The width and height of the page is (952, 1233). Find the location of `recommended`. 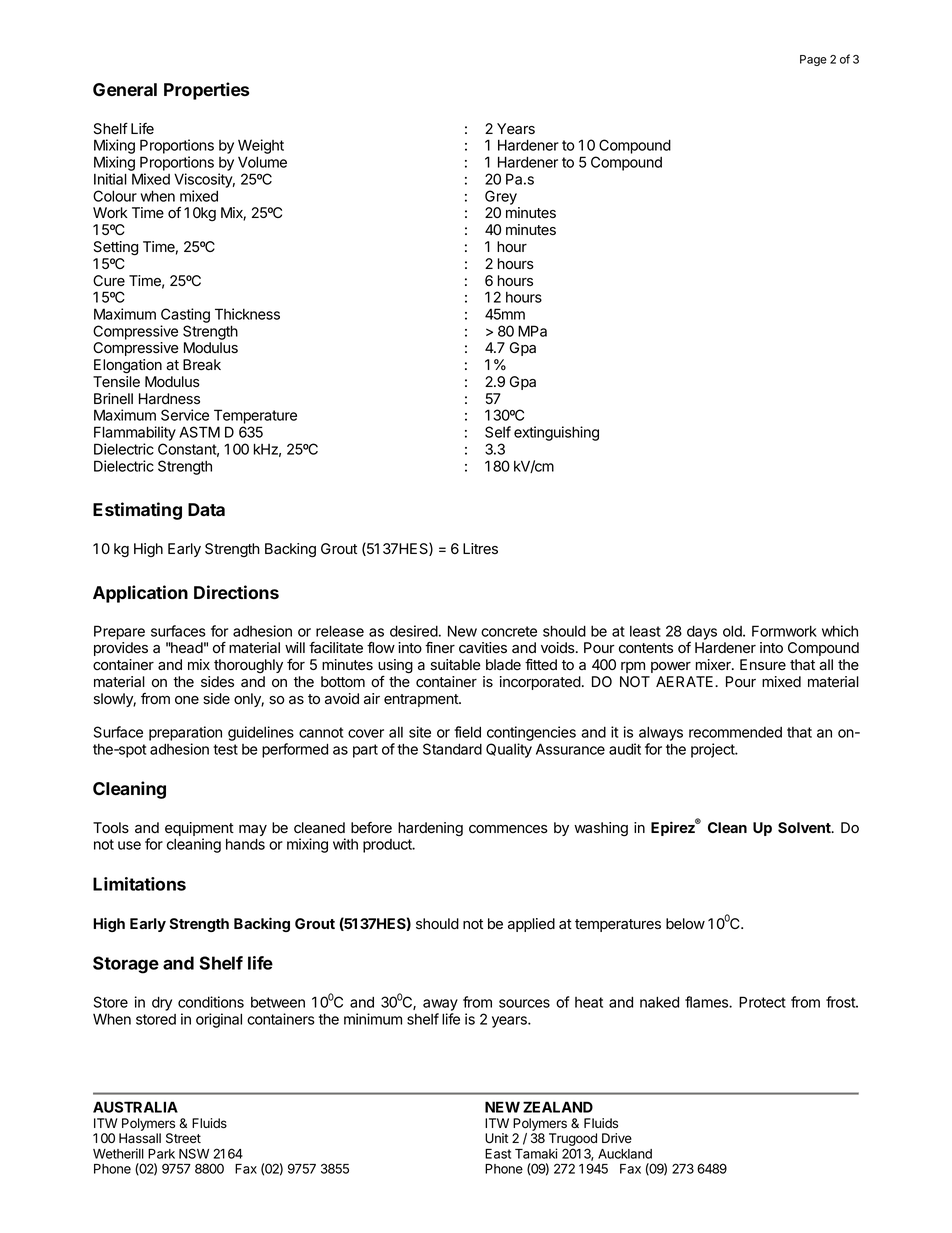

recommended is located at coordinates (735, 732).
